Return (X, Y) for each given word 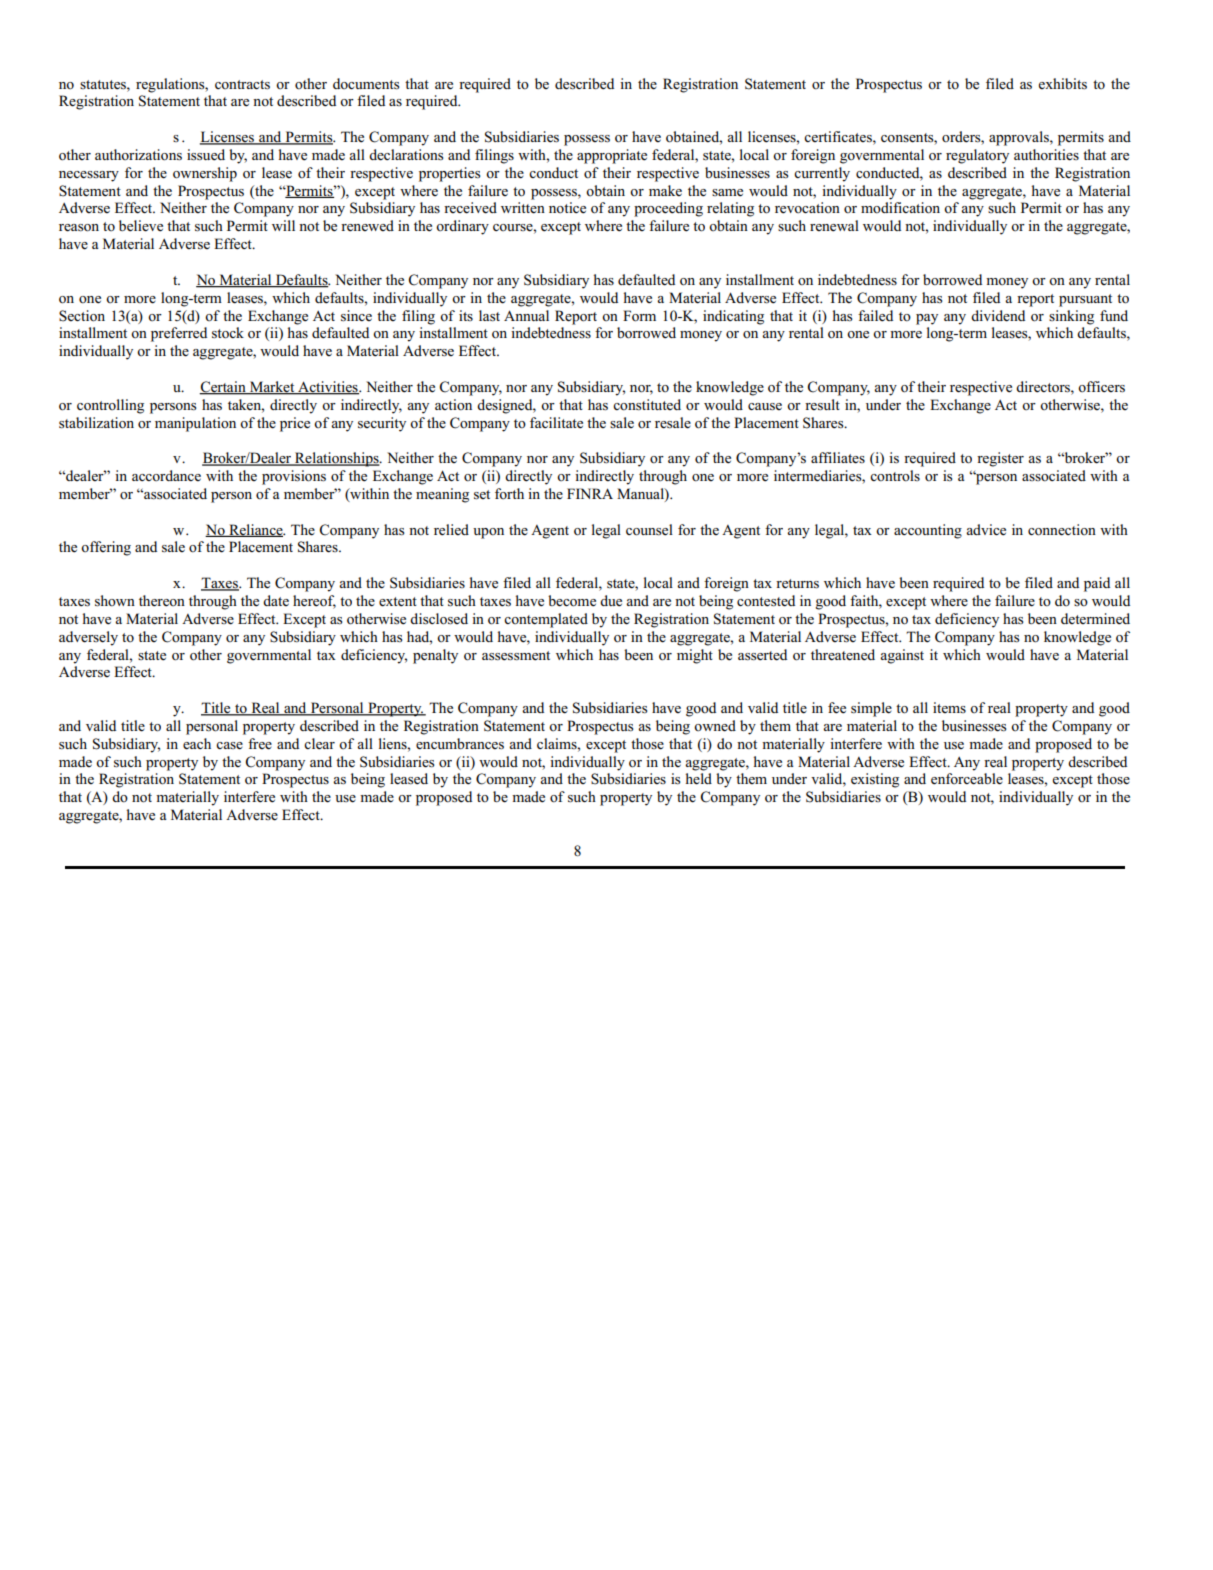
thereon (162, 601)
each (197, 744)
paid (1097, 584)
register (1000, 459)
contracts (242, 85)
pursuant (1085, 300)
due (611, 601)
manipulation (195, 424)
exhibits (1063, 84)
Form (639, 316)
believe (141, 226)
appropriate (612, 156)
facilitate (556, 423)
